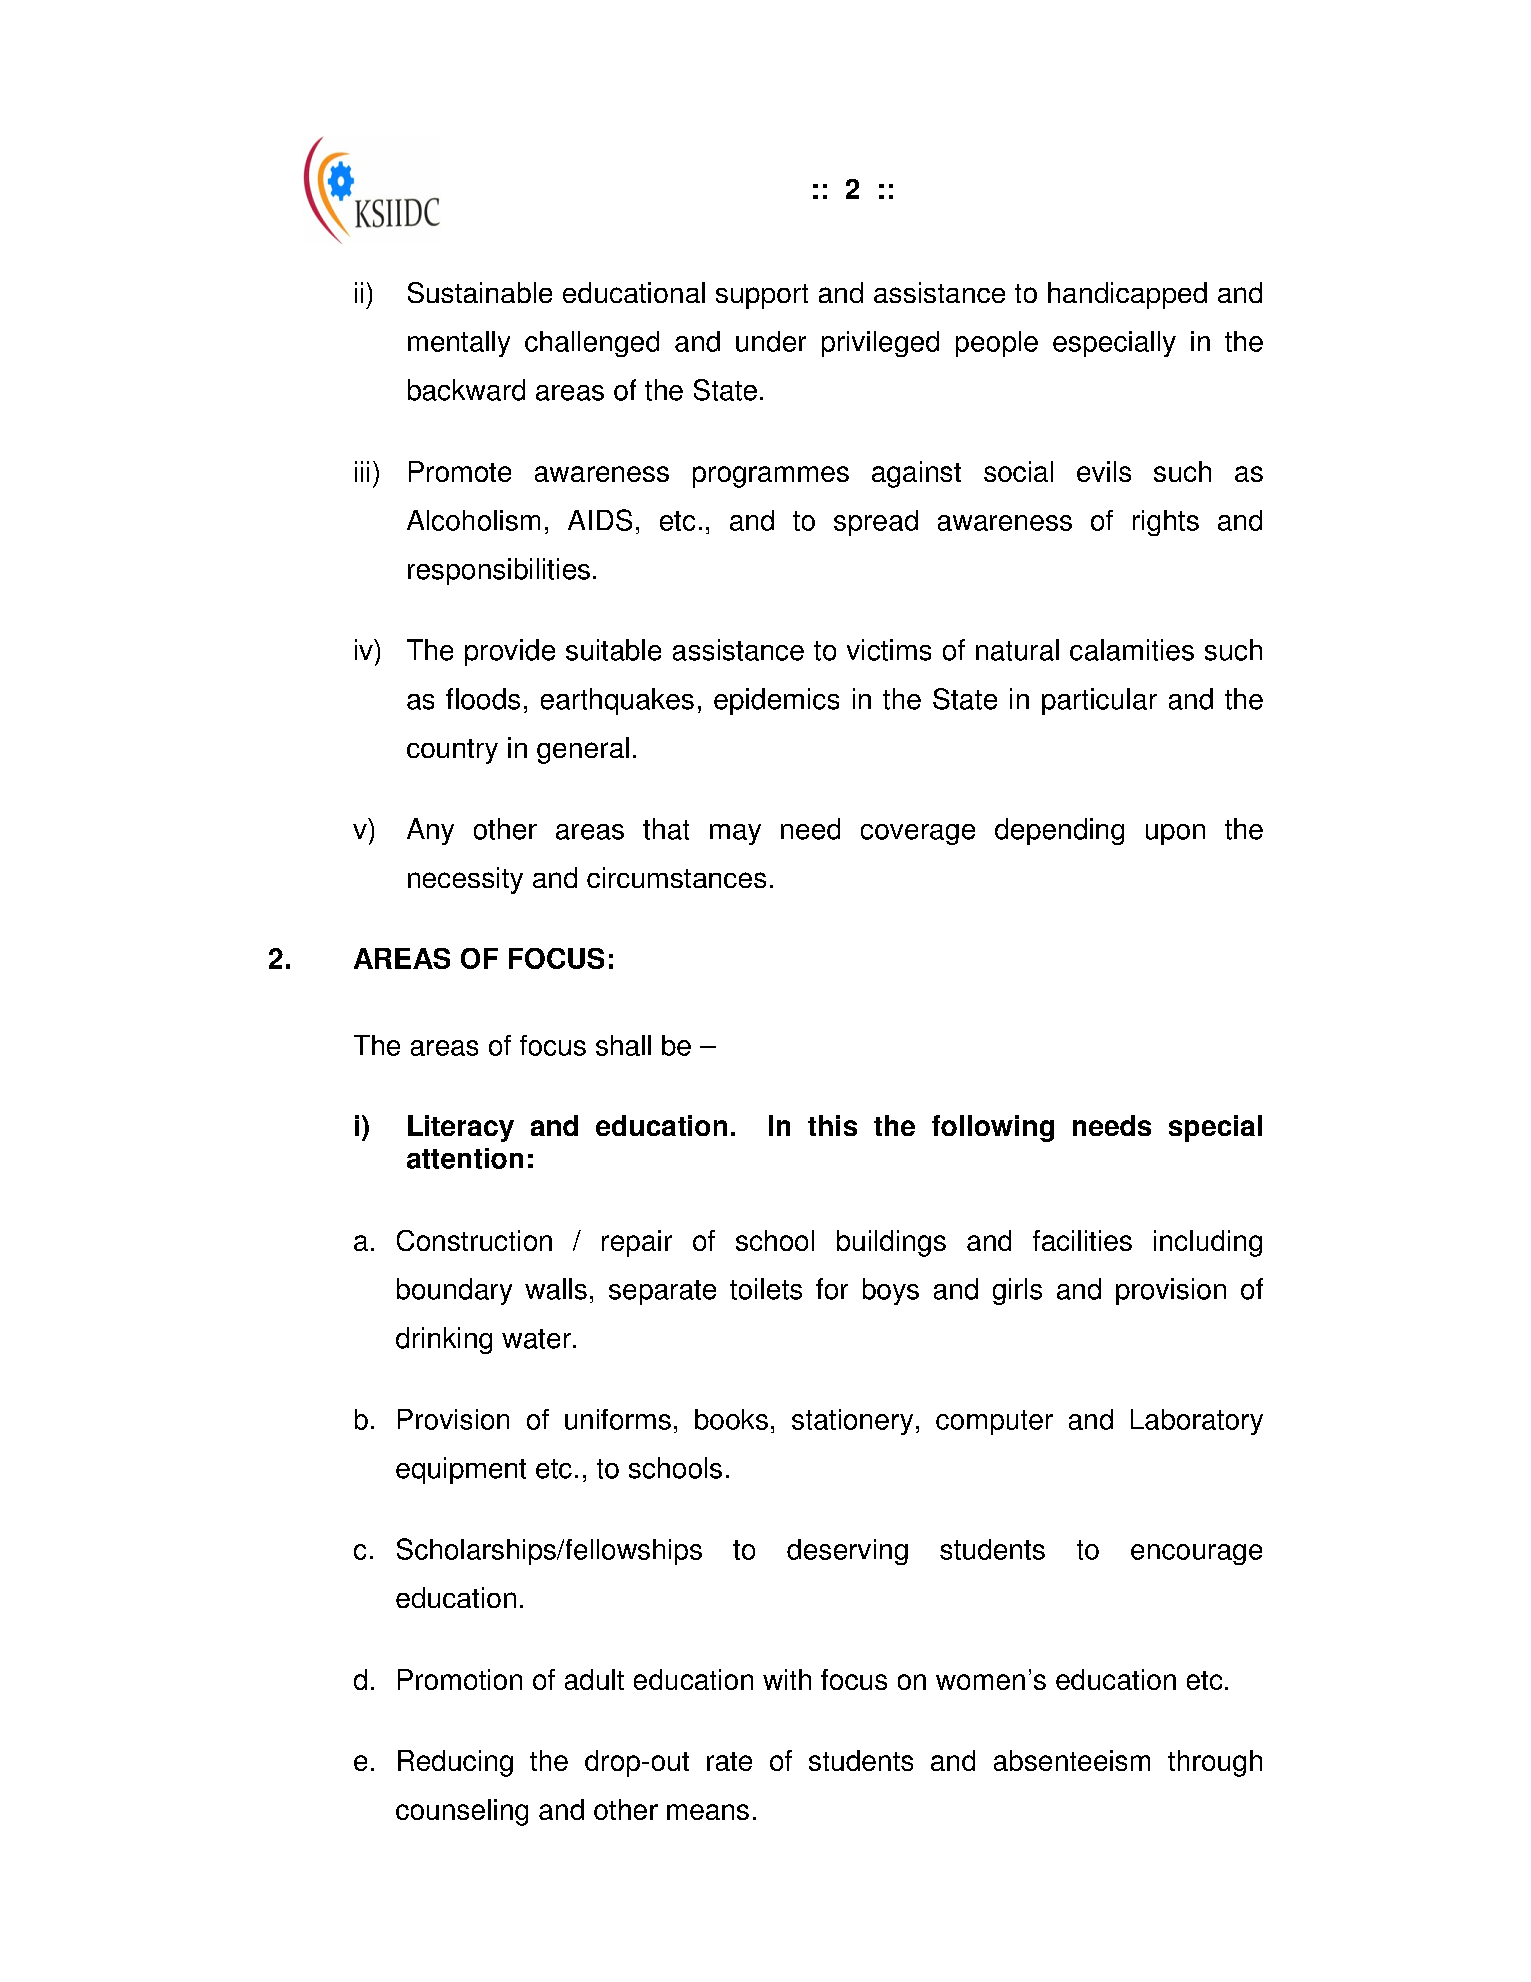 This page has width=1531, height=1982. What do you see at coordinates (832, 1125) in the page?
I see `this` at bounding box center [832, 1125].
